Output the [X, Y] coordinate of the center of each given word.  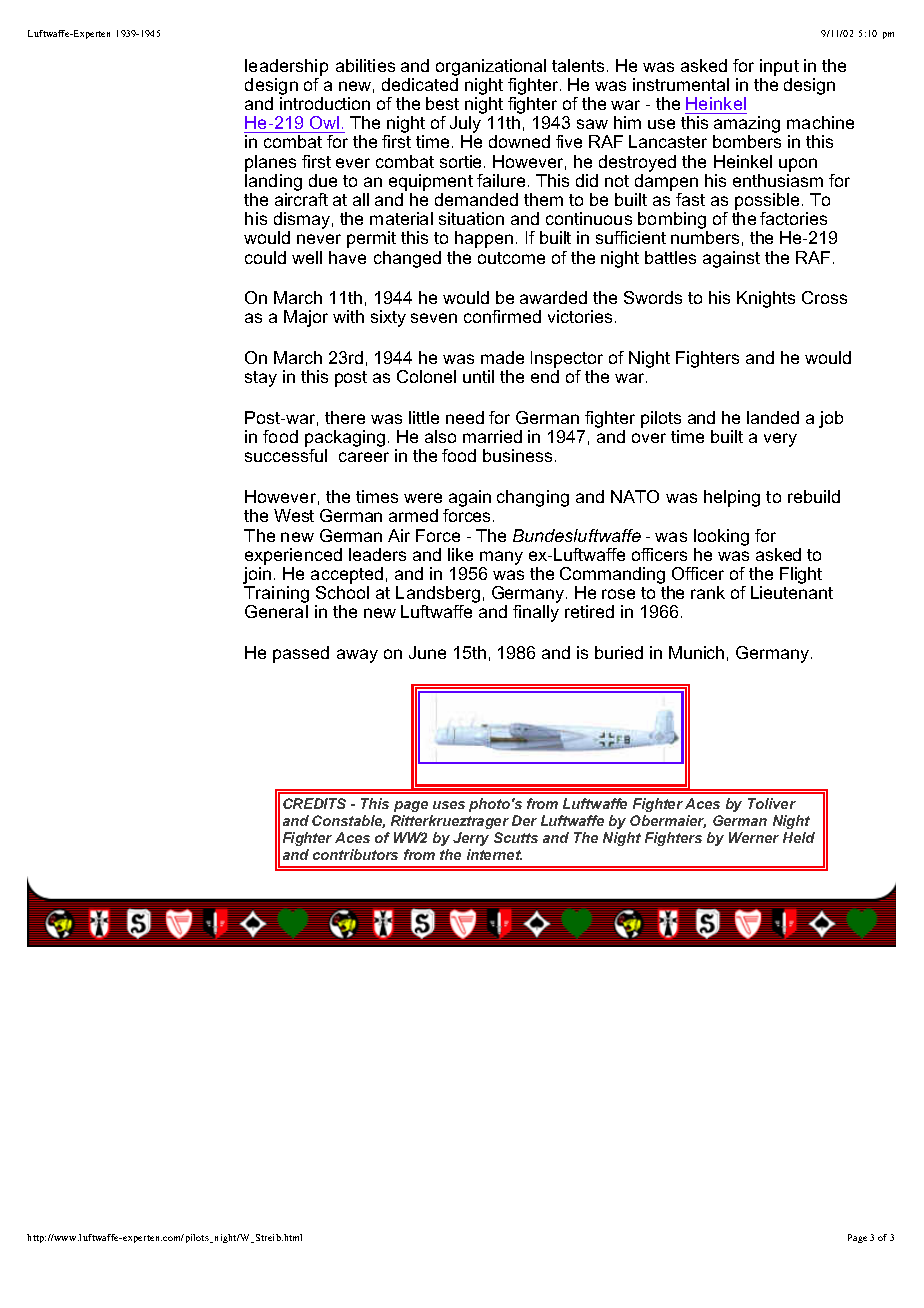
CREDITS [314, 803]
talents [580, 65]
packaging [345, 440]
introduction [325, 103]
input [779, 67]
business [519, 455]
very [780, 440]
